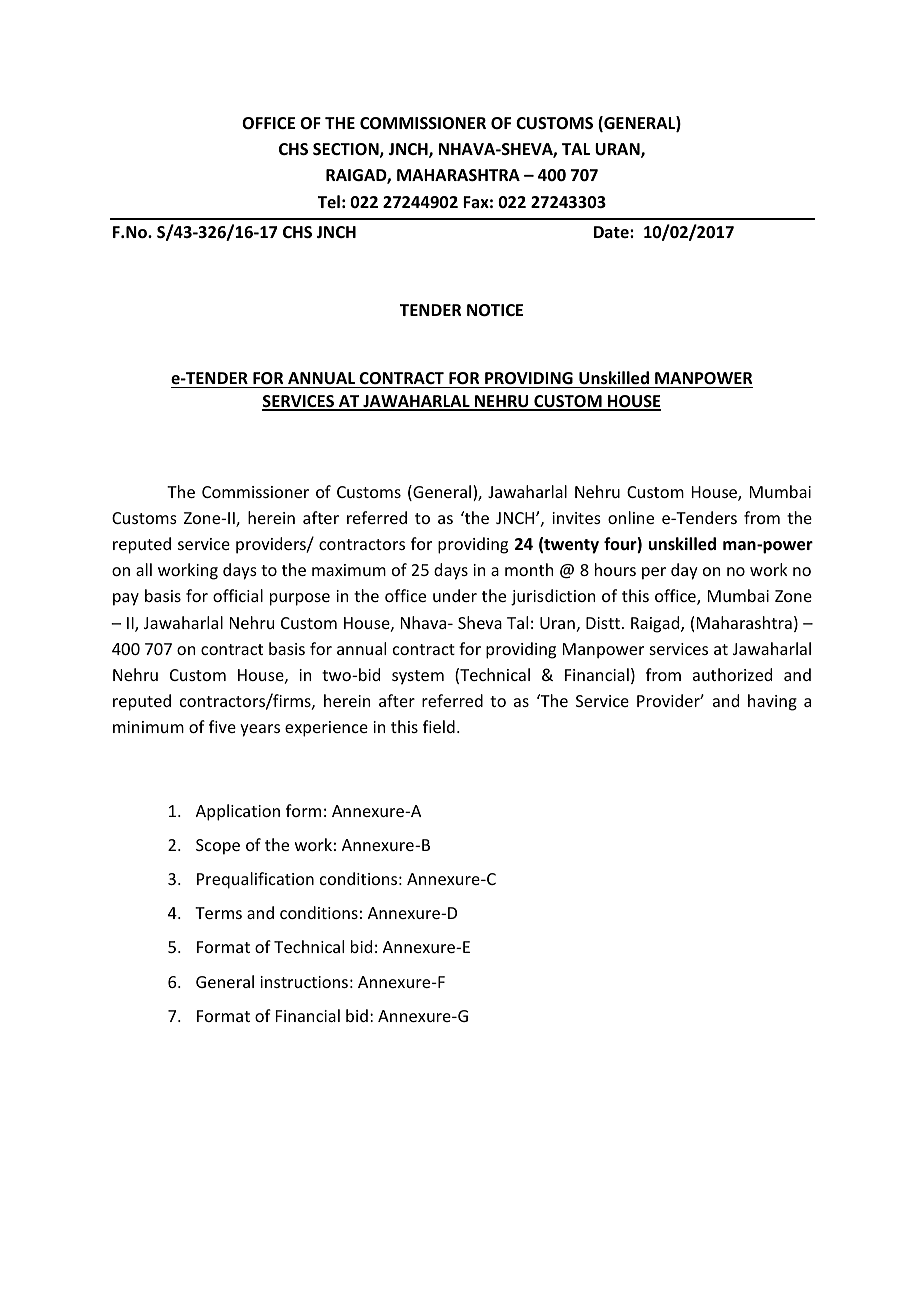  I want to click on Terms, so click(218, 913).
